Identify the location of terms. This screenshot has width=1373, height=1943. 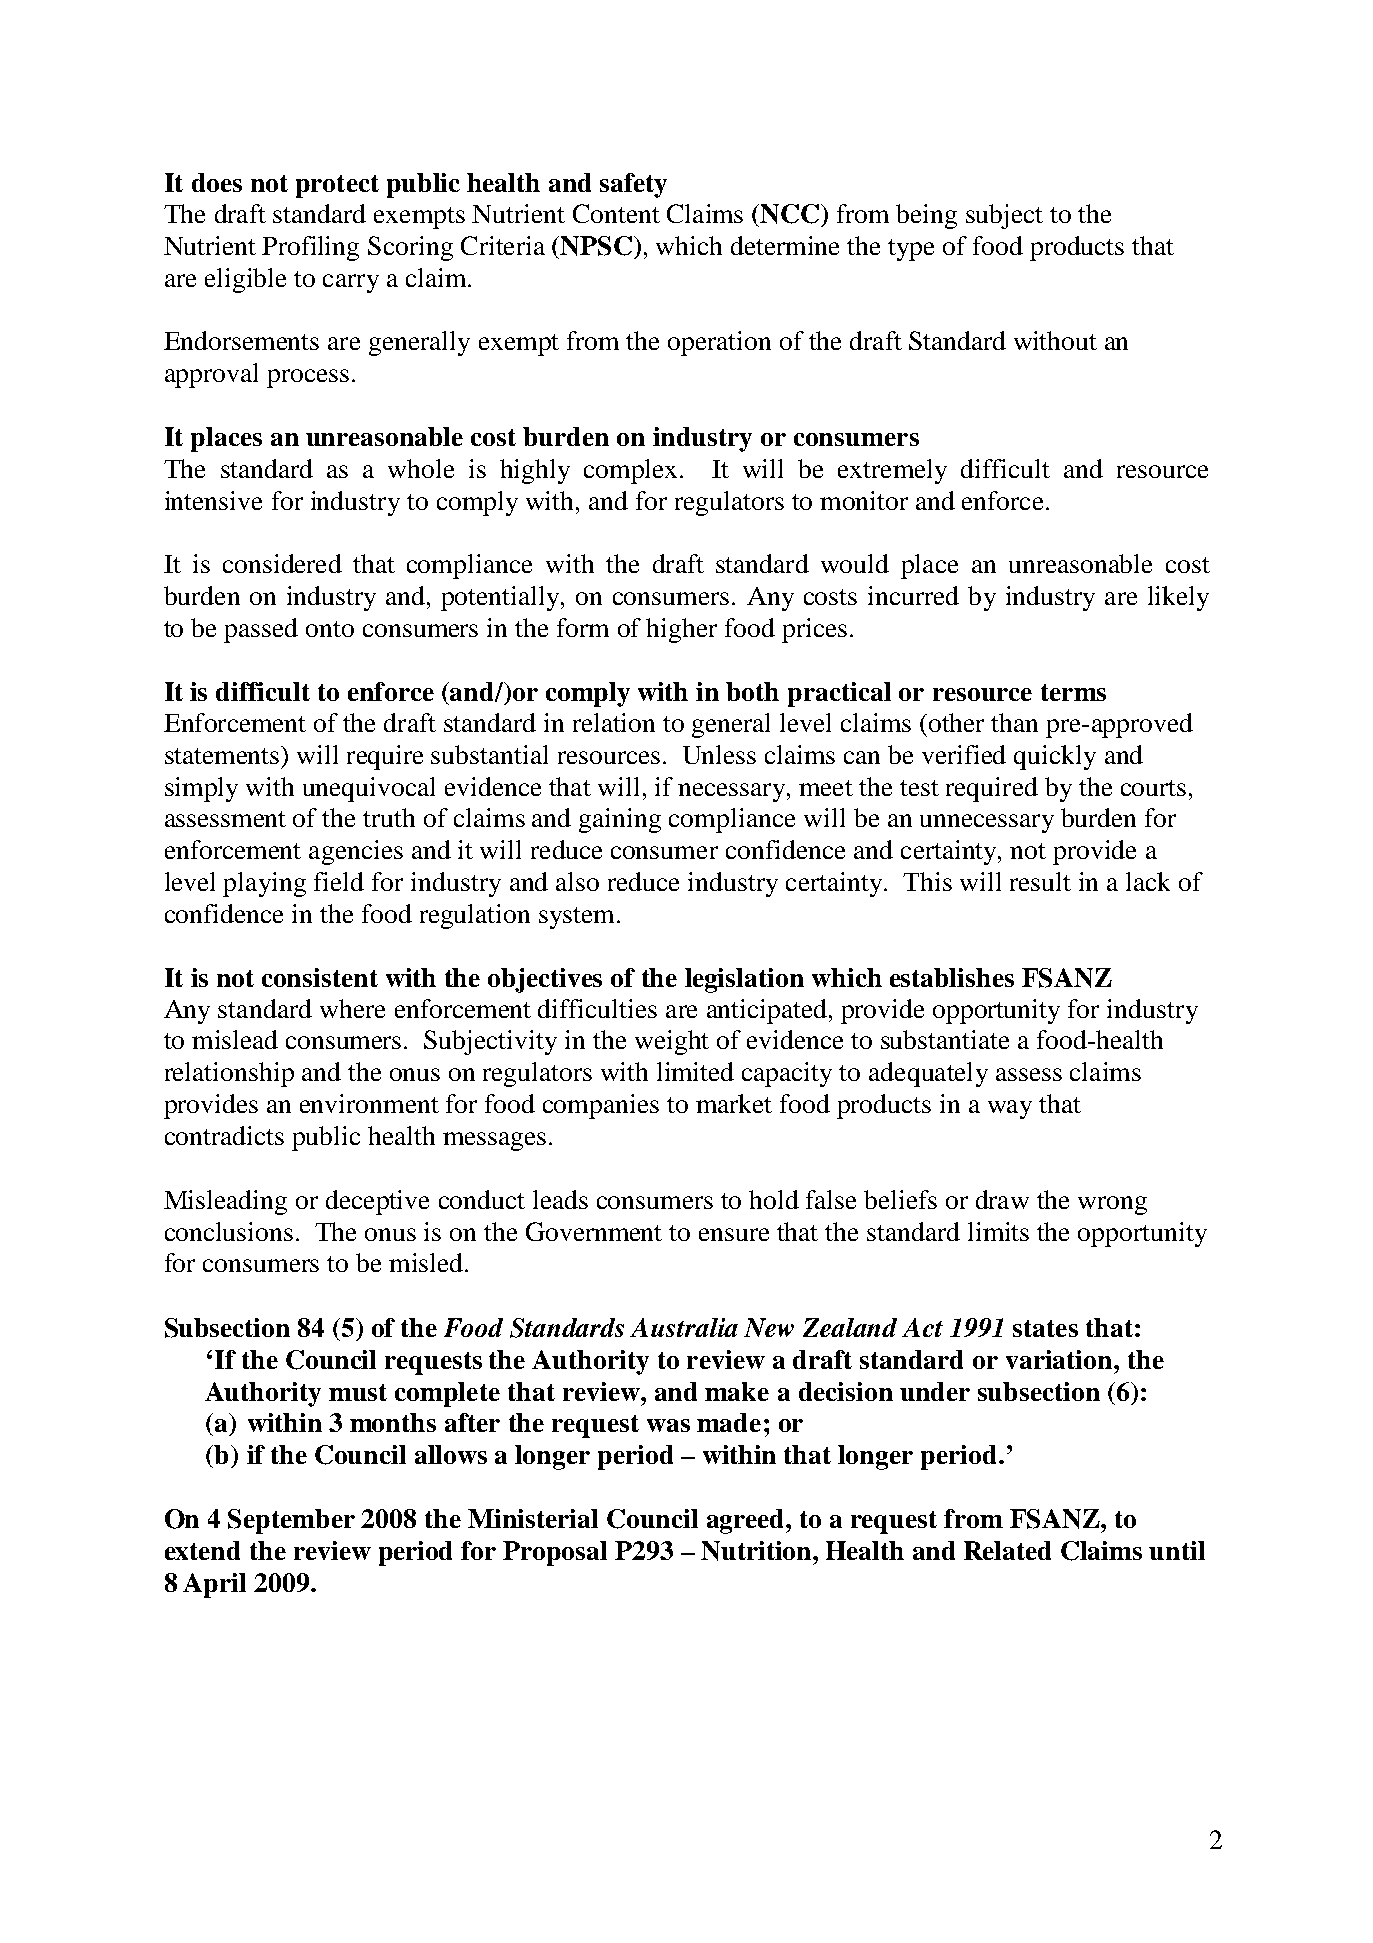
(1073, 692).
